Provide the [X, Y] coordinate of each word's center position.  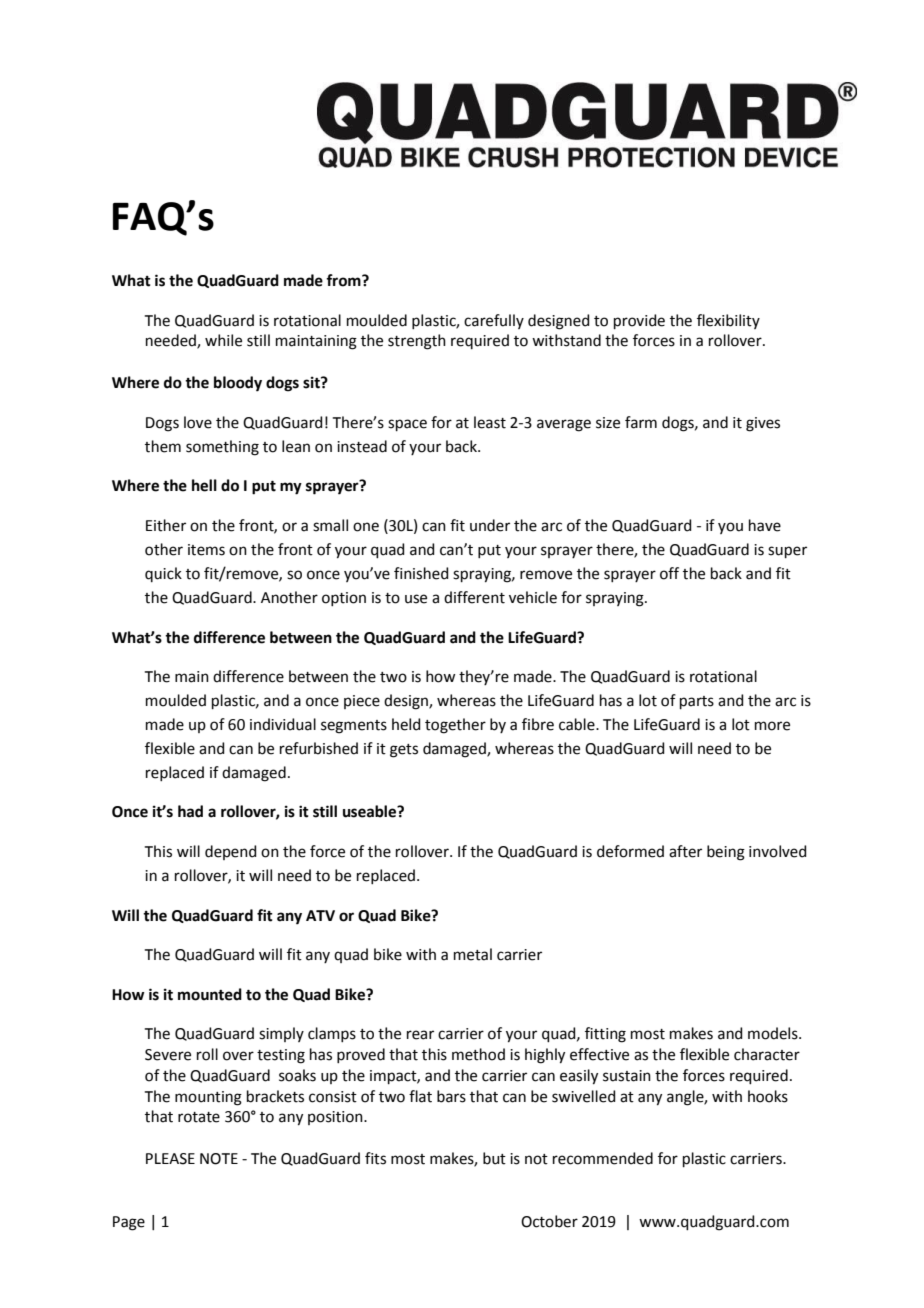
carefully [494, 321]
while [223, 340]
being [726, 853]
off [669, 573]
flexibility [728, 321]
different [474, 597]
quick [163, 574]
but [494, 1158]
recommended [603, 1158]
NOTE [219, 1159]
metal [473, 954]
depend [231, 852]
